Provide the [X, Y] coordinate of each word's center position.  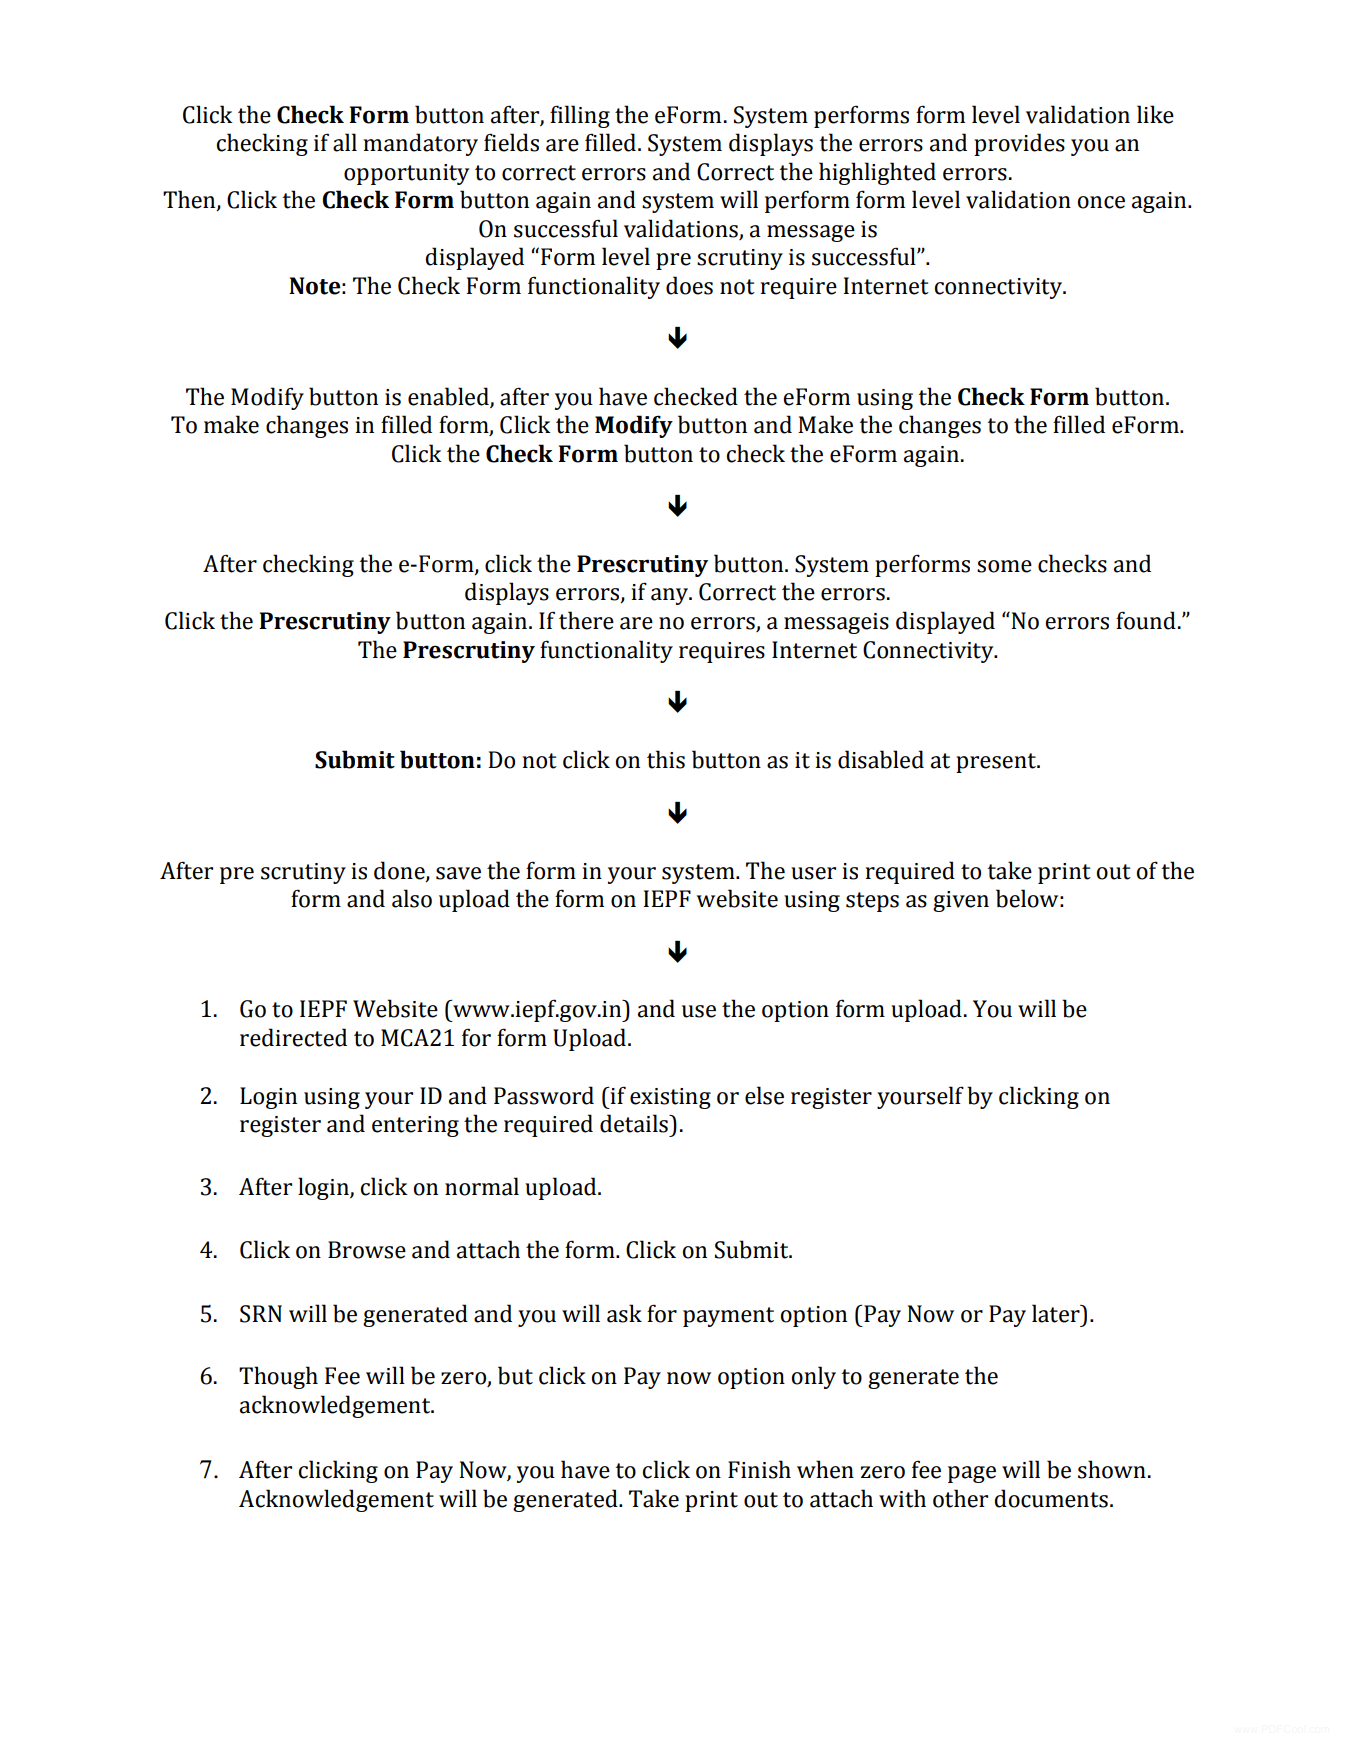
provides [1019, 144]
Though [278, 1377]
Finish [759, 1469]
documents [1051, 1498]
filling [580, 116]
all [345, 142]
